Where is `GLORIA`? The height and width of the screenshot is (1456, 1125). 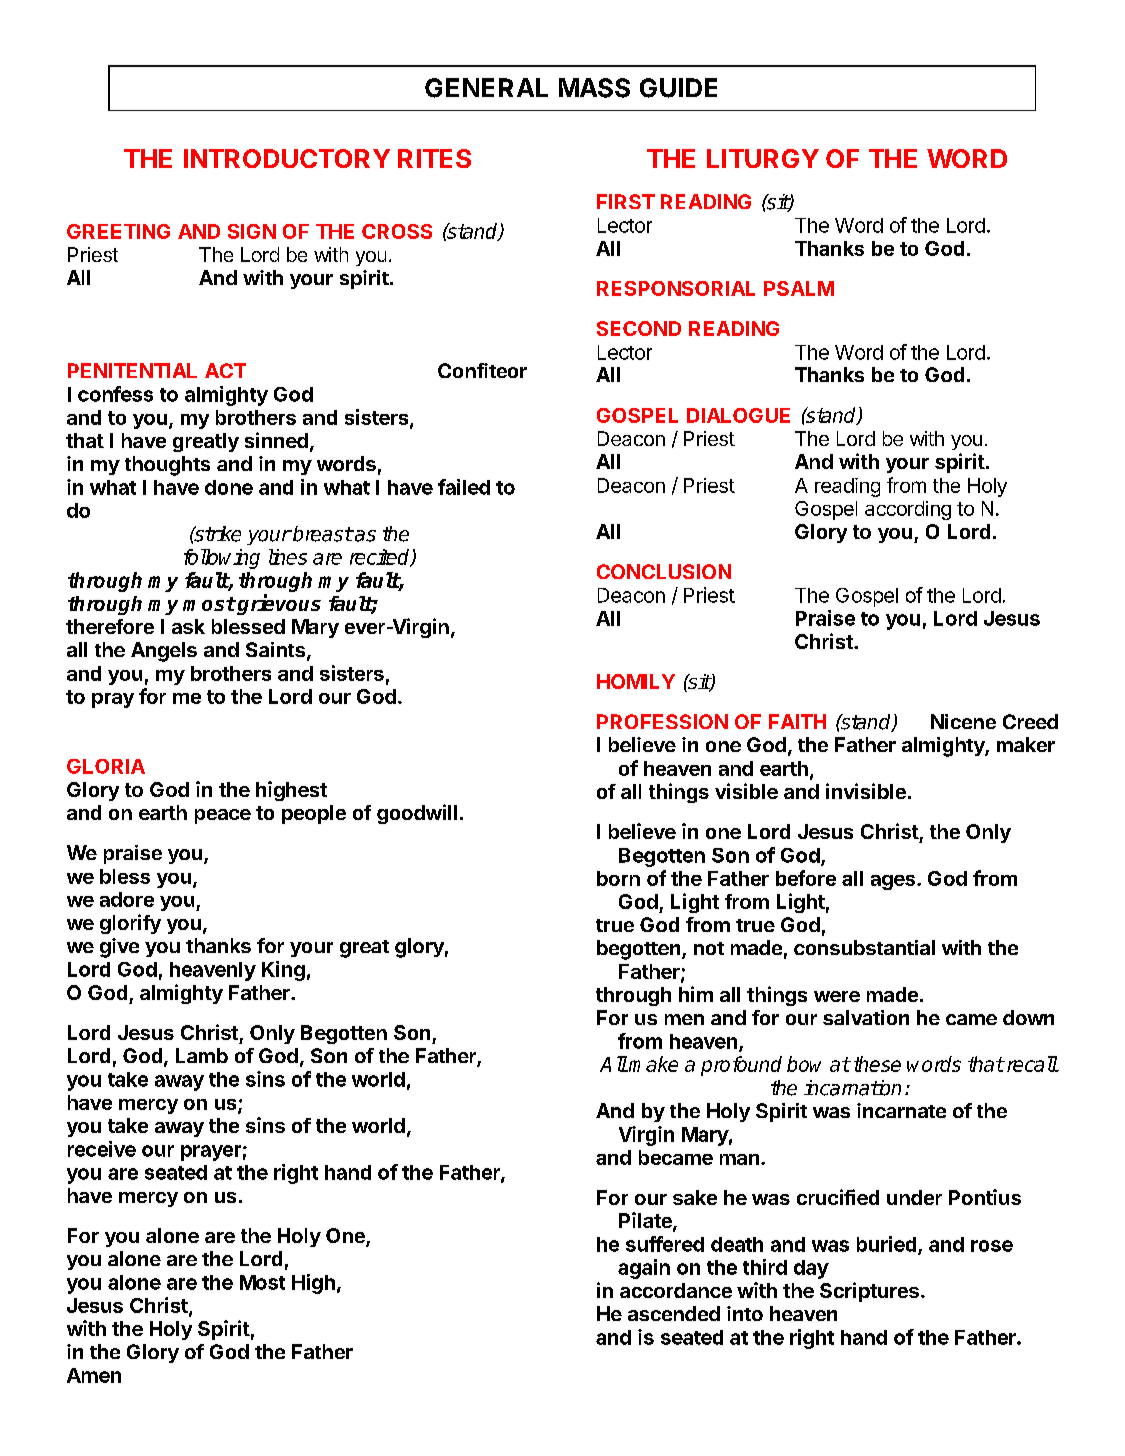
GLORIA is located at coordinates (106, 766).
